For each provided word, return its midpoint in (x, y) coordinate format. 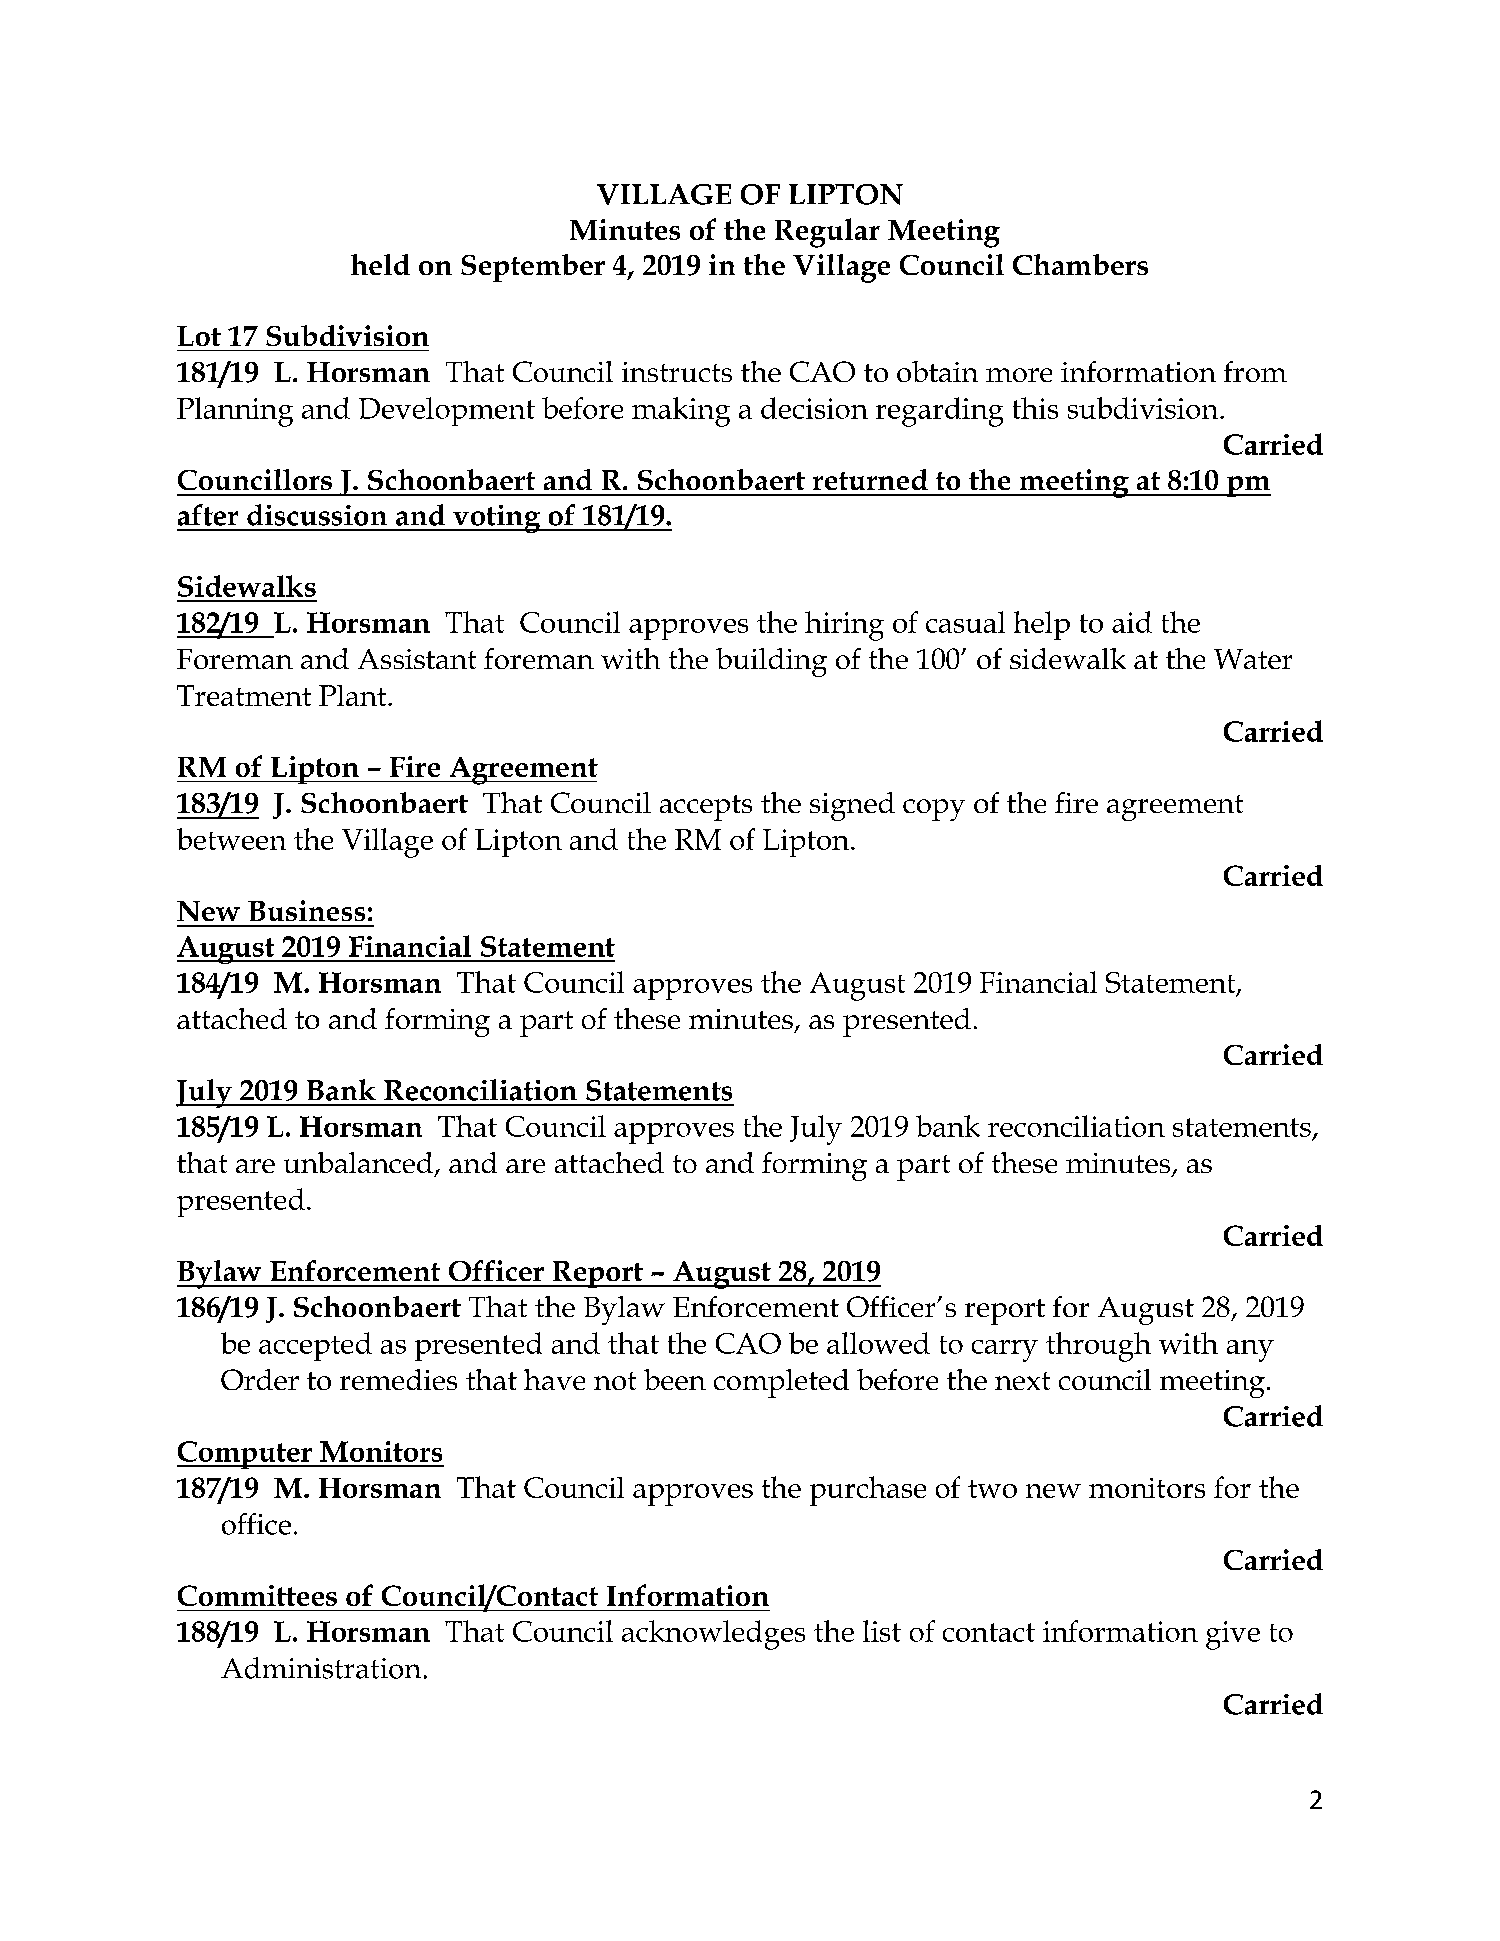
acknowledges (713, 1635)
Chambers (1080, 264)
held (380, 264)
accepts (706, 808)
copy (934, 810)
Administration (321, 1668)
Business (306, 910)
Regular (827, 233)
